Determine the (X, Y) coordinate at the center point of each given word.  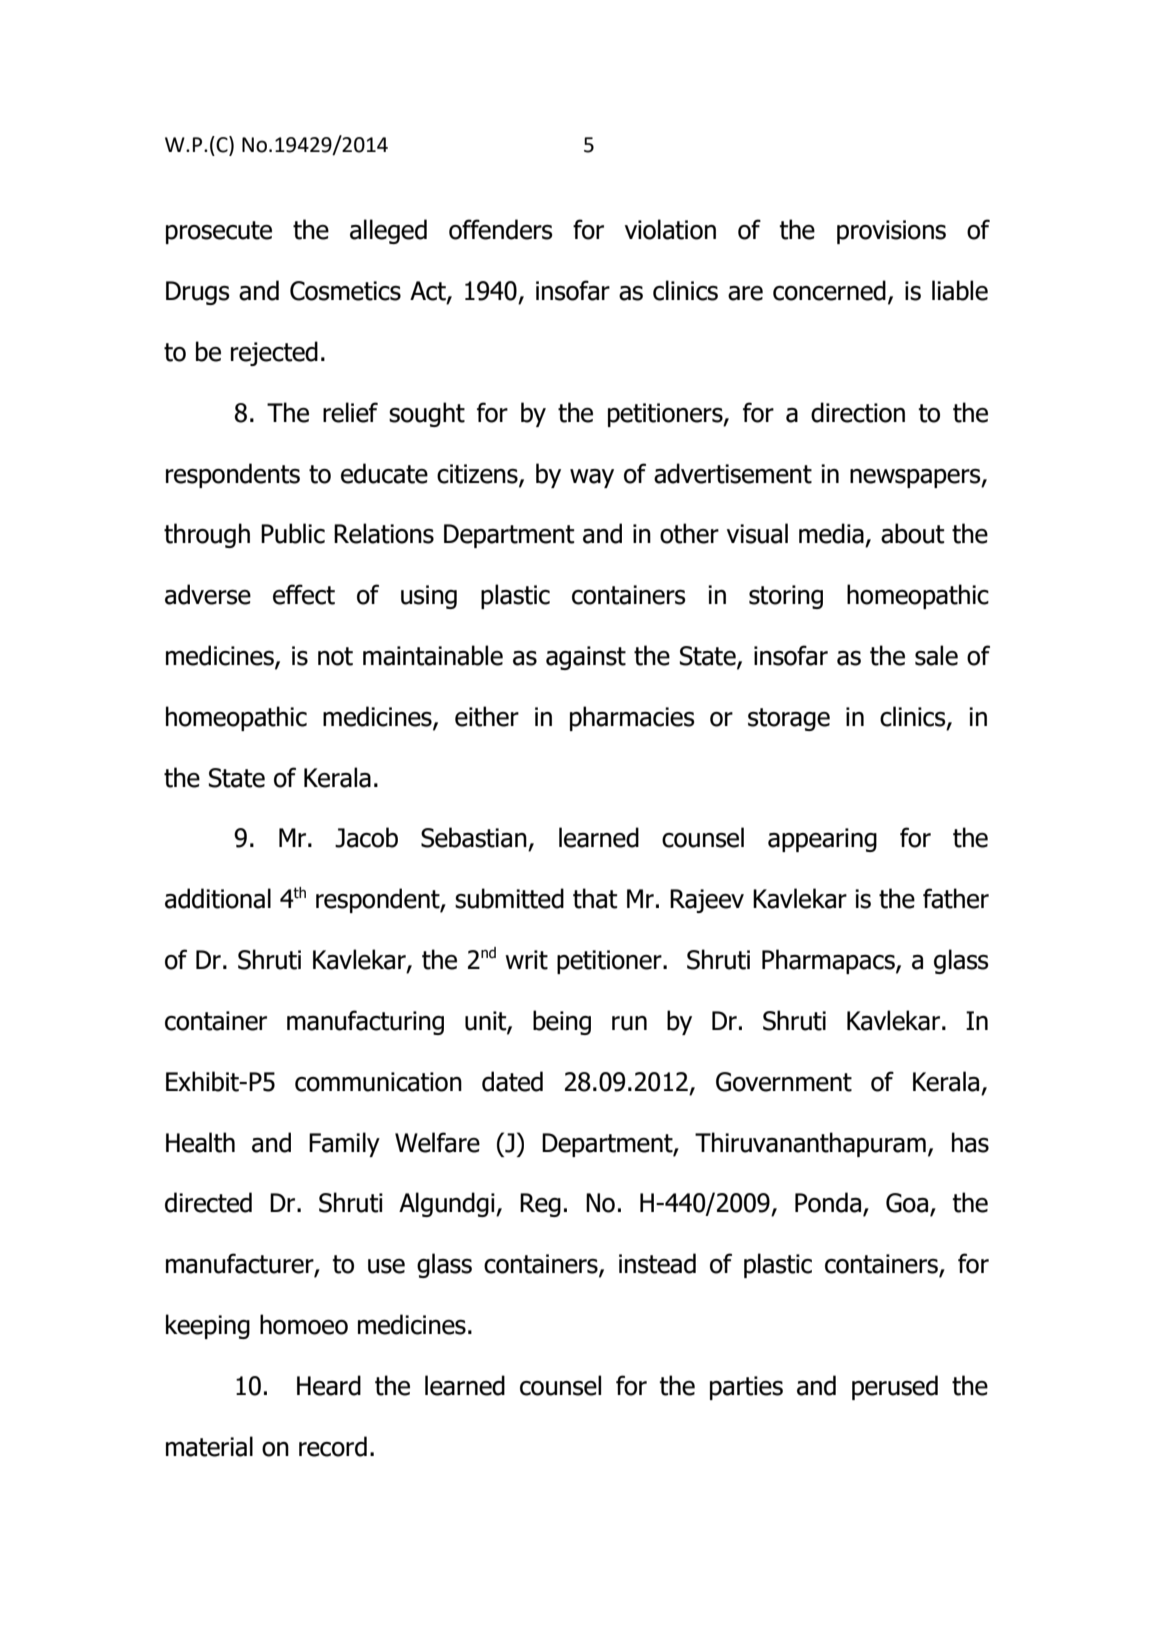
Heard (329, 1385)
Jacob (366, 837)
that (595, 898)
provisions (891, 232)
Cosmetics (345, 291)
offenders (500, 229)
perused (895, 1387)
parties (746, 1388)
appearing (822, 840)
